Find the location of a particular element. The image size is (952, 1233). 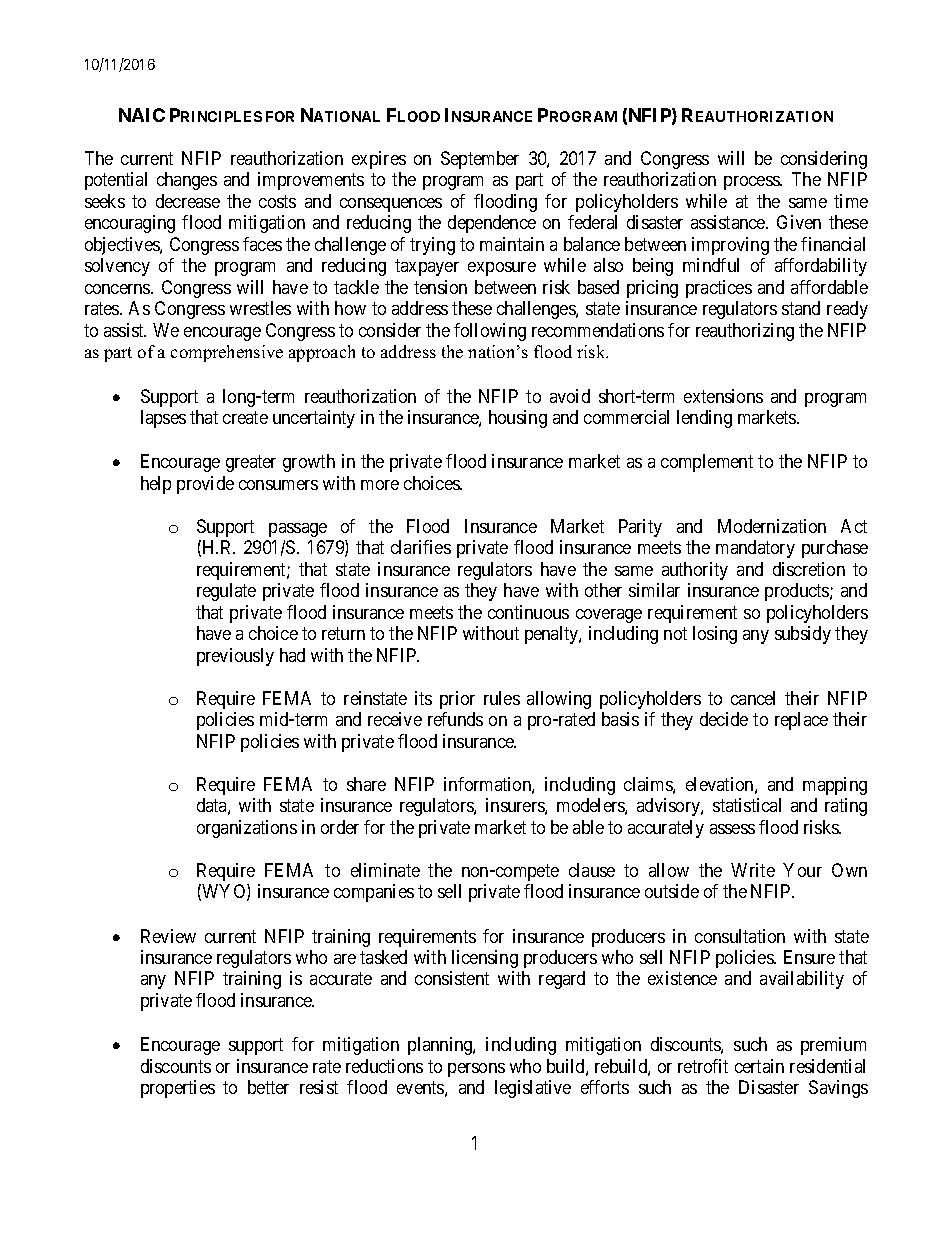

comprehensive is located at coordinates (227, 353).
